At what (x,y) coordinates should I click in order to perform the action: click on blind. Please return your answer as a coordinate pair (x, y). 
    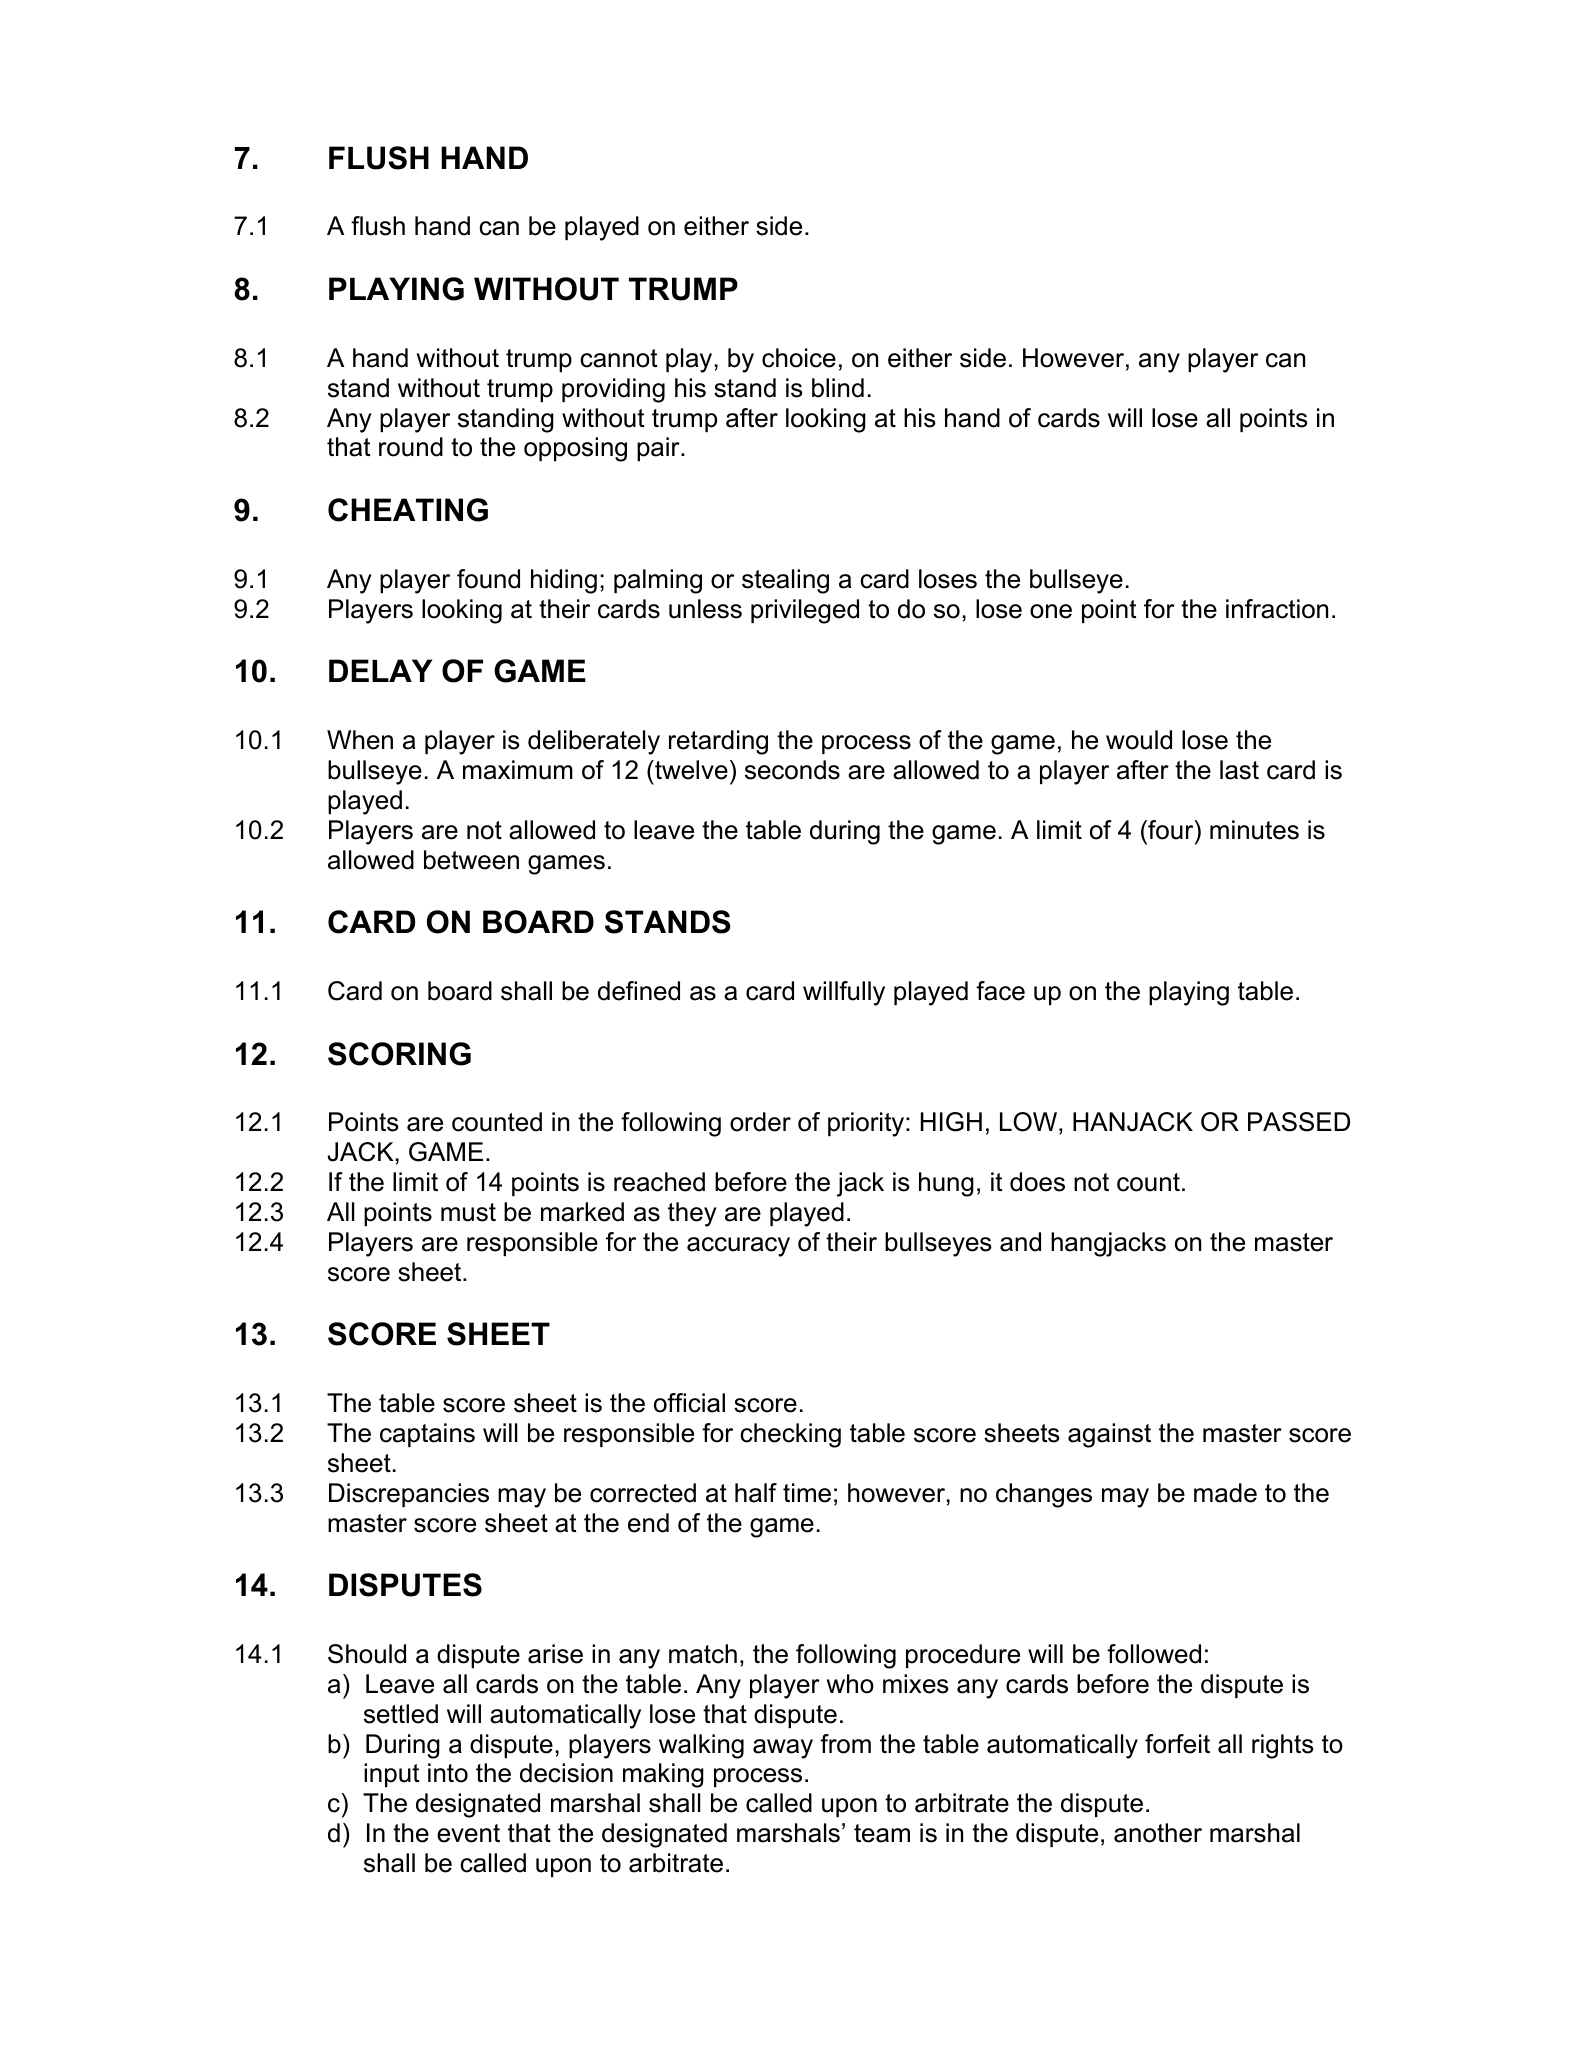
    Looking at the image, I should click on (838, 388).
